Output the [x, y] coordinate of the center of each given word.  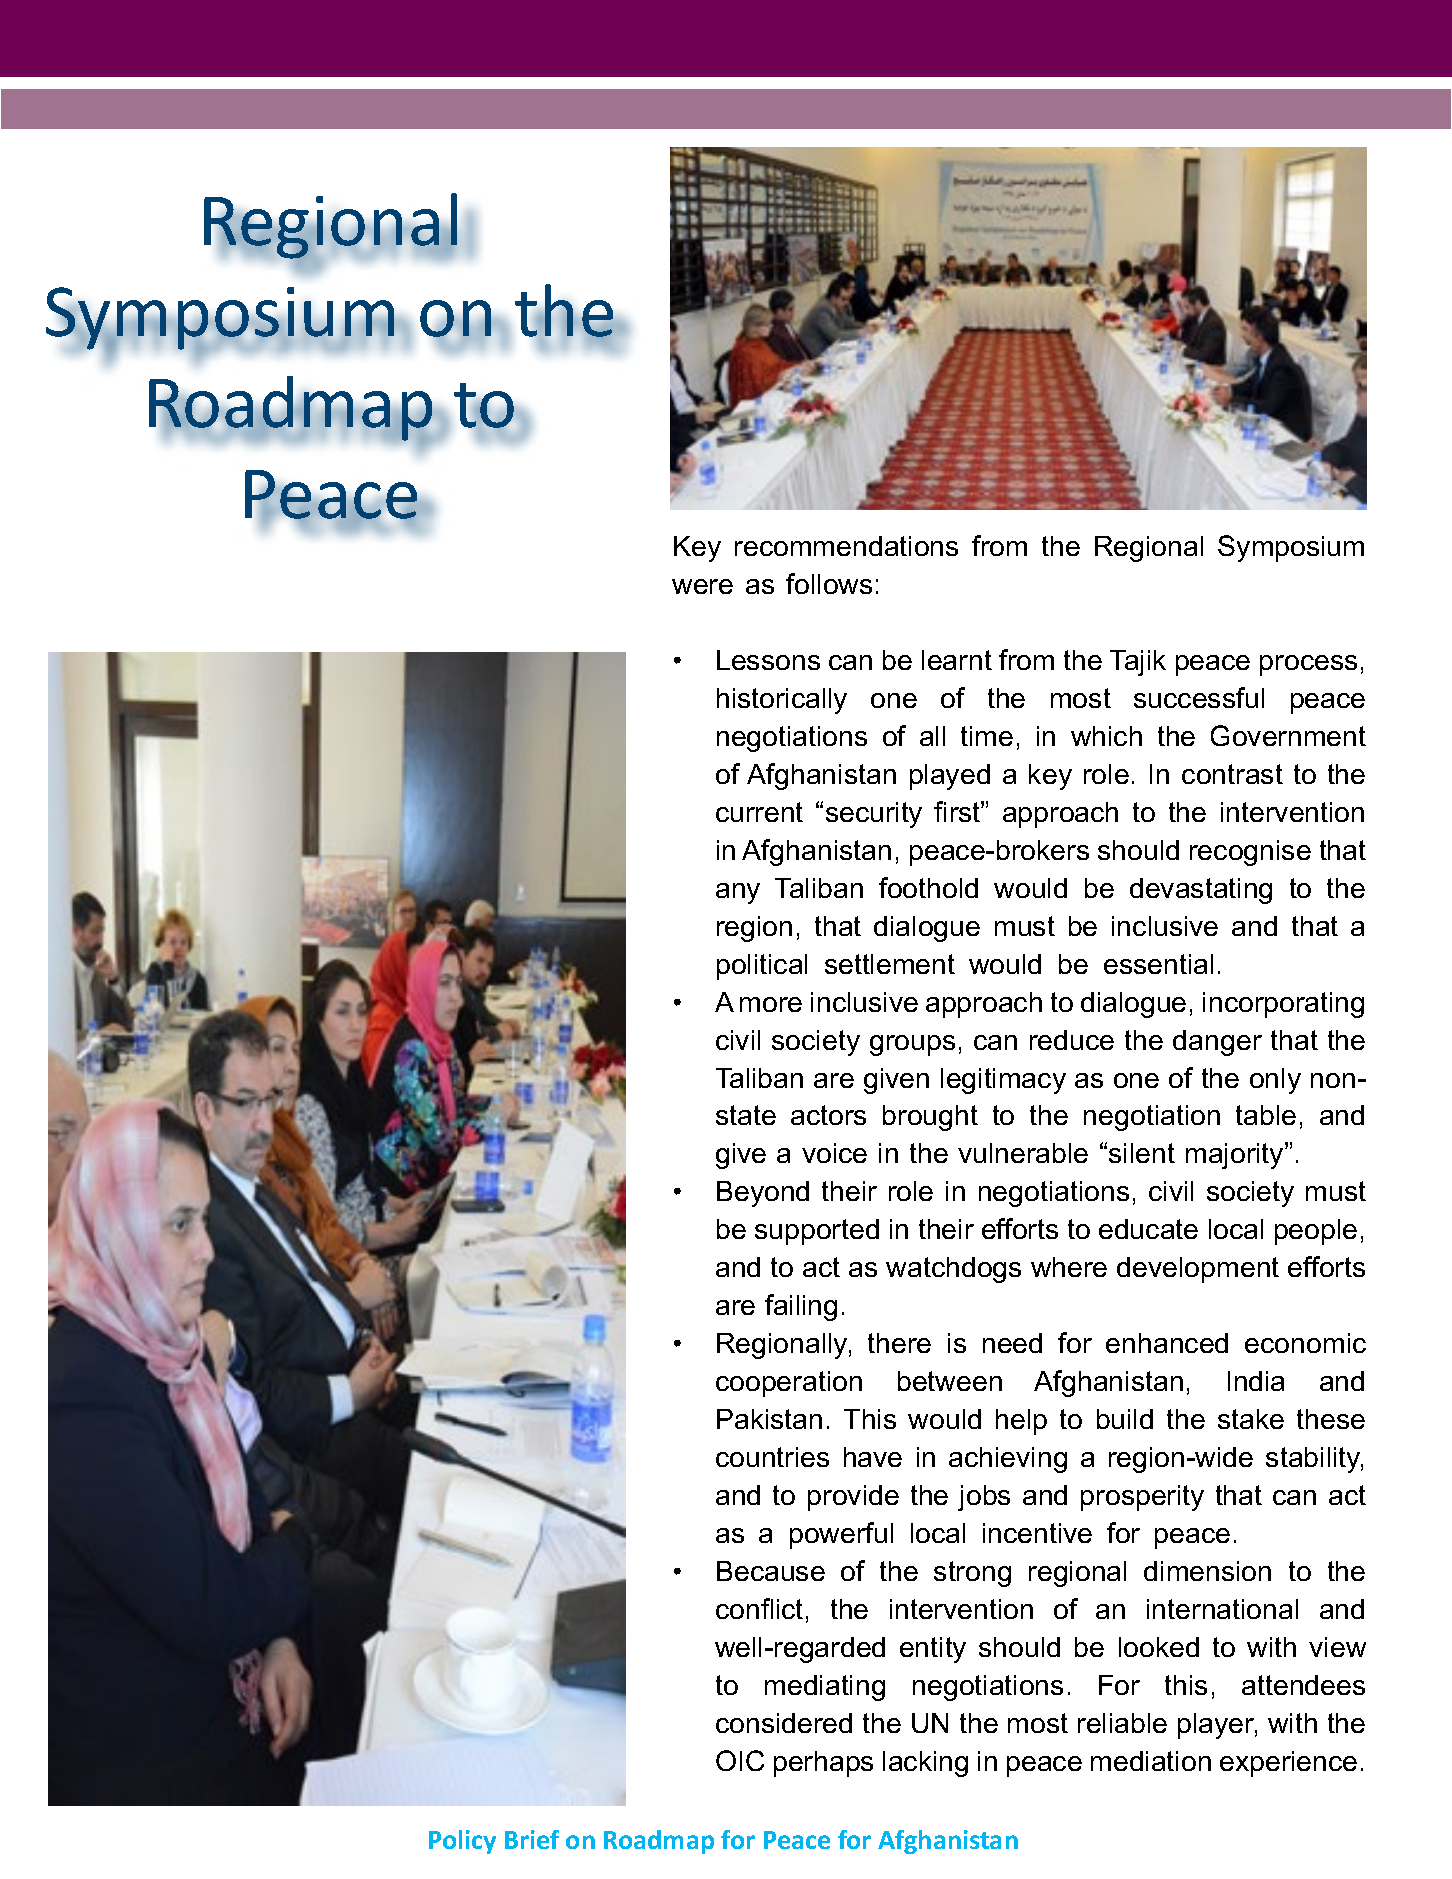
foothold [928, 887]
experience [1288, 1764]
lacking [925, 1764]
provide [853, 1498]
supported [817, 1232]
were [702, 586]
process [1308, 665]
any [738, 893]
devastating [1201, 891]
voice [834, 1153]
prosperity [1142, 1498]
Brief [532, 1839]
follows [829, 583]
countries [772, 1457]
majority [1236, 1155]
